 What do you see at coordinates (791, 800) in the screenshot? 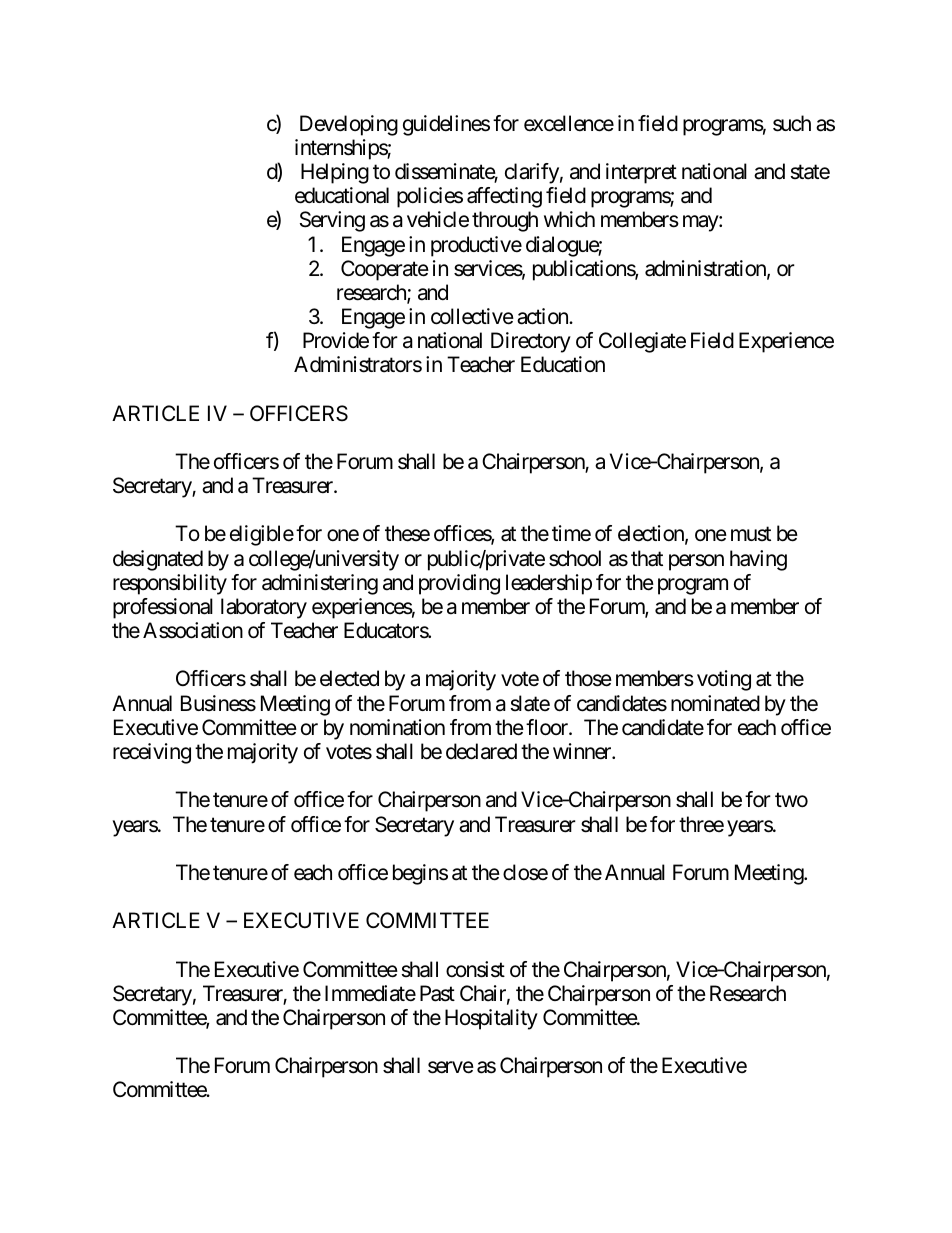
I see `two` at bounding box center [791, 800].
